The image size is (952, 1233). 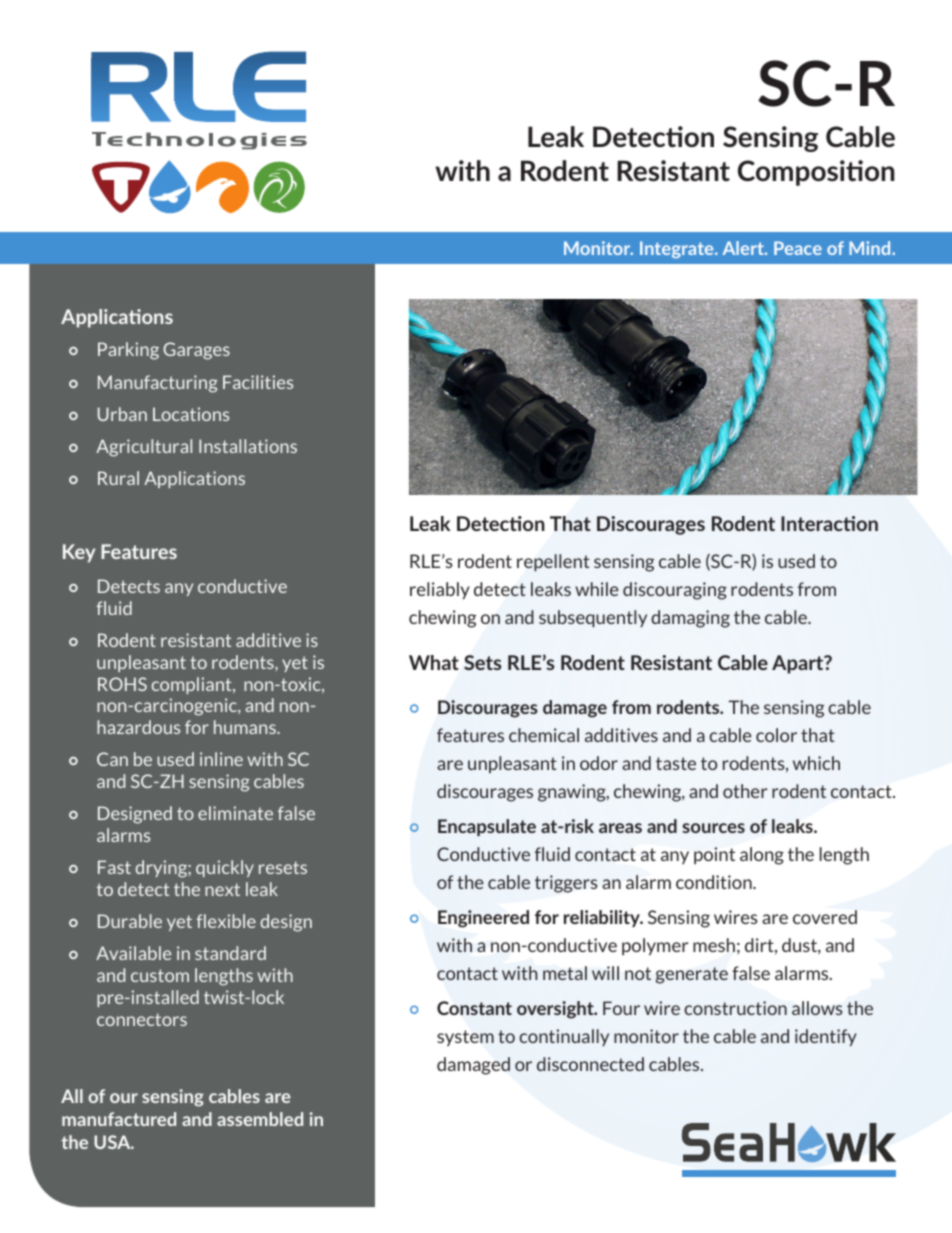 What do you see at coordinates (434, 662) in the image?
I see `What` at bounding box center [434, 662].
